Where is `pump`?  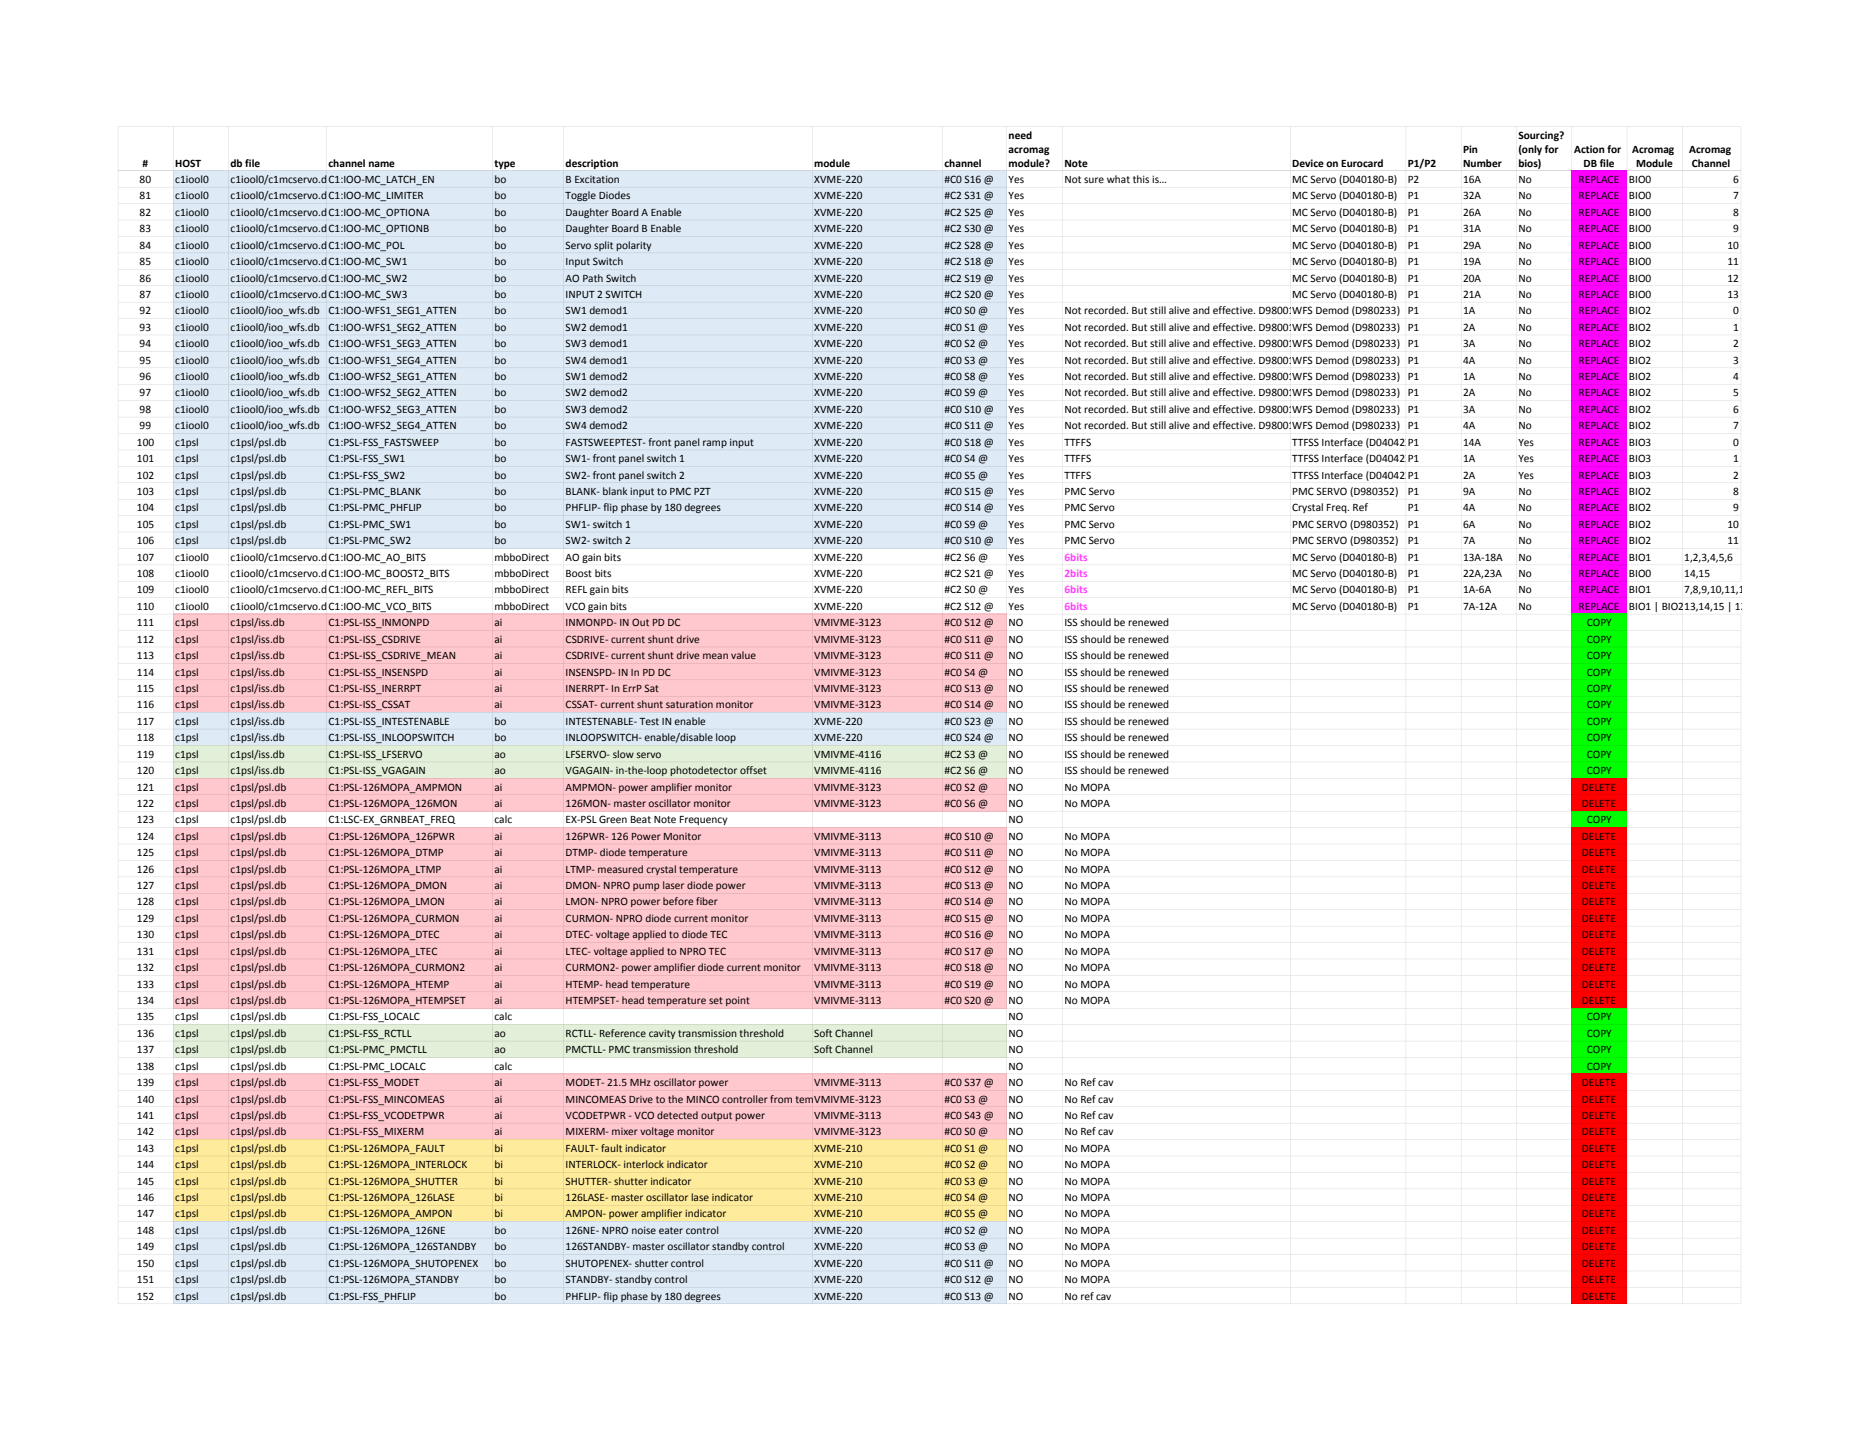 pump is located at coordinates (646, 887).
